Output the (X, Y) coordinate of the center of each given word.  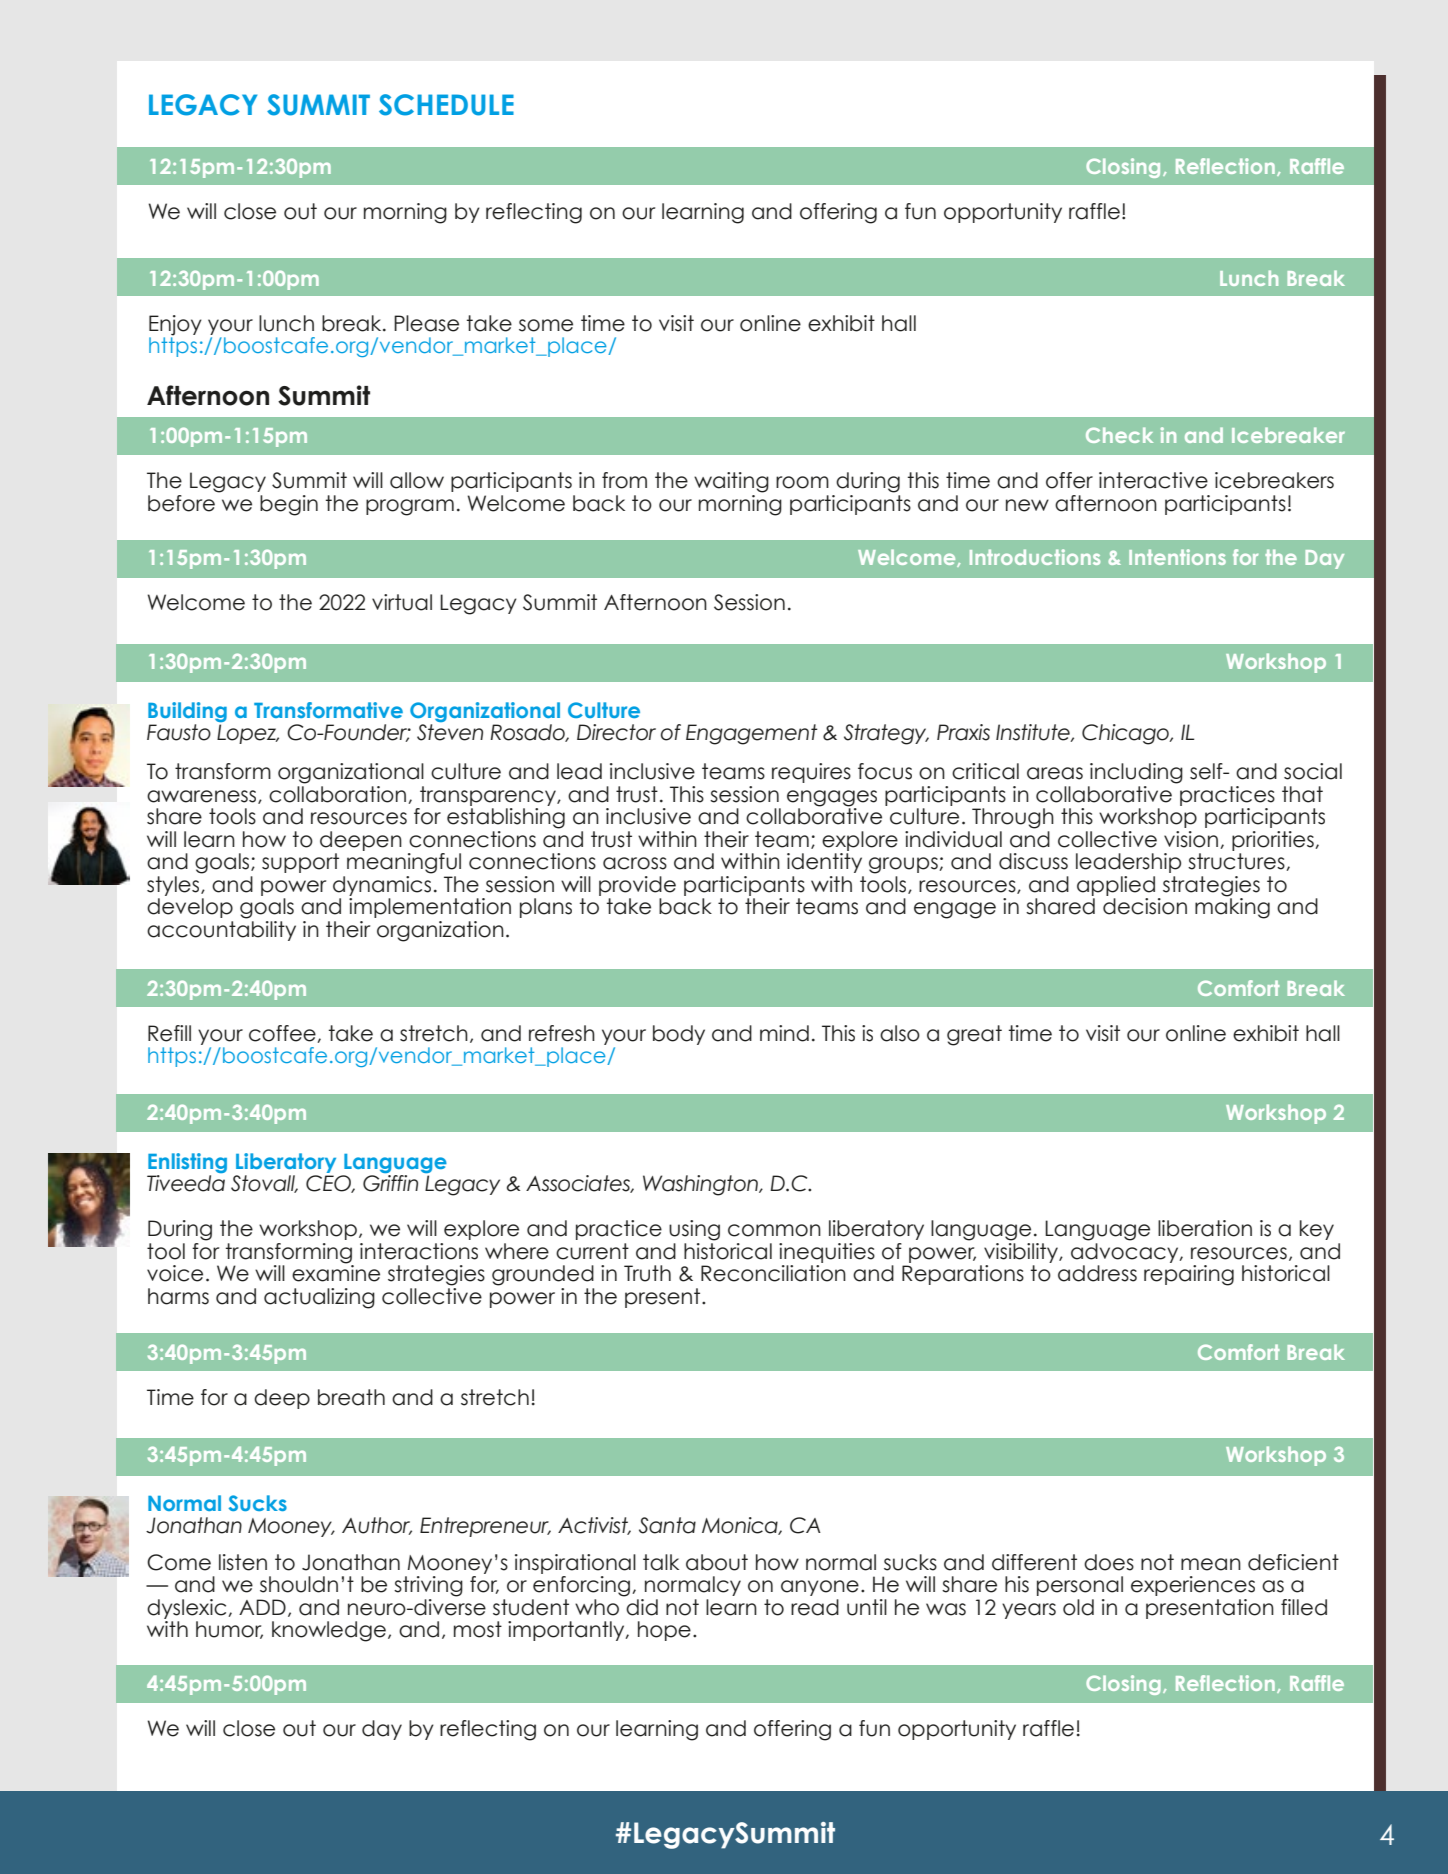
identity (824, 863)
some (546, 325)
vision (1191, 839)
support (300, 863)
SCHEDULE (446, 105)
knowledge (329, 1631)
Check (1119, 435)
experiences (1193, 1586)
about (717, 1562)
